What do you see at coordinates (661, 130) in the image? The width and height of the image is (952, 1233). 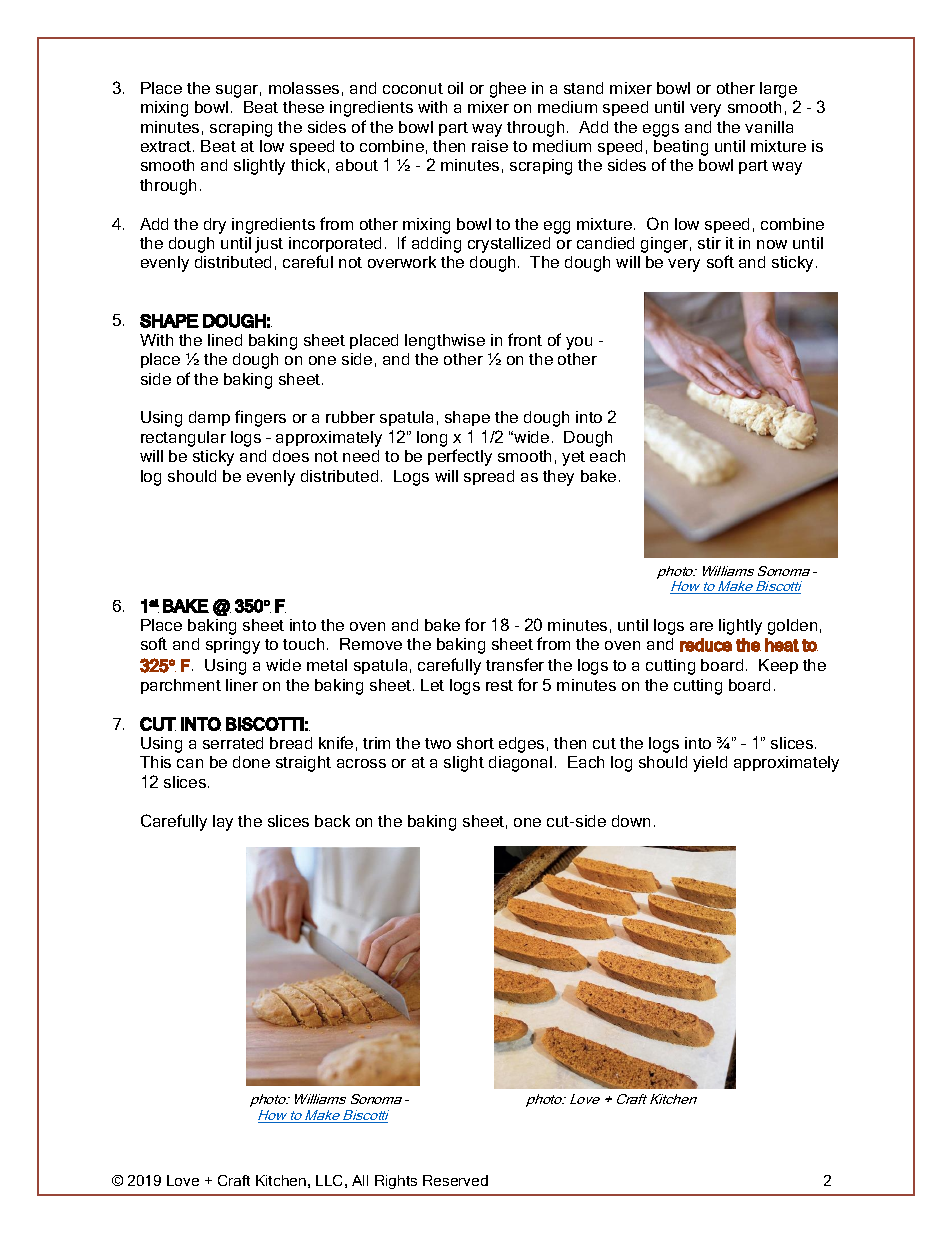 I see `eggs` at bounding box center [661, 130].
